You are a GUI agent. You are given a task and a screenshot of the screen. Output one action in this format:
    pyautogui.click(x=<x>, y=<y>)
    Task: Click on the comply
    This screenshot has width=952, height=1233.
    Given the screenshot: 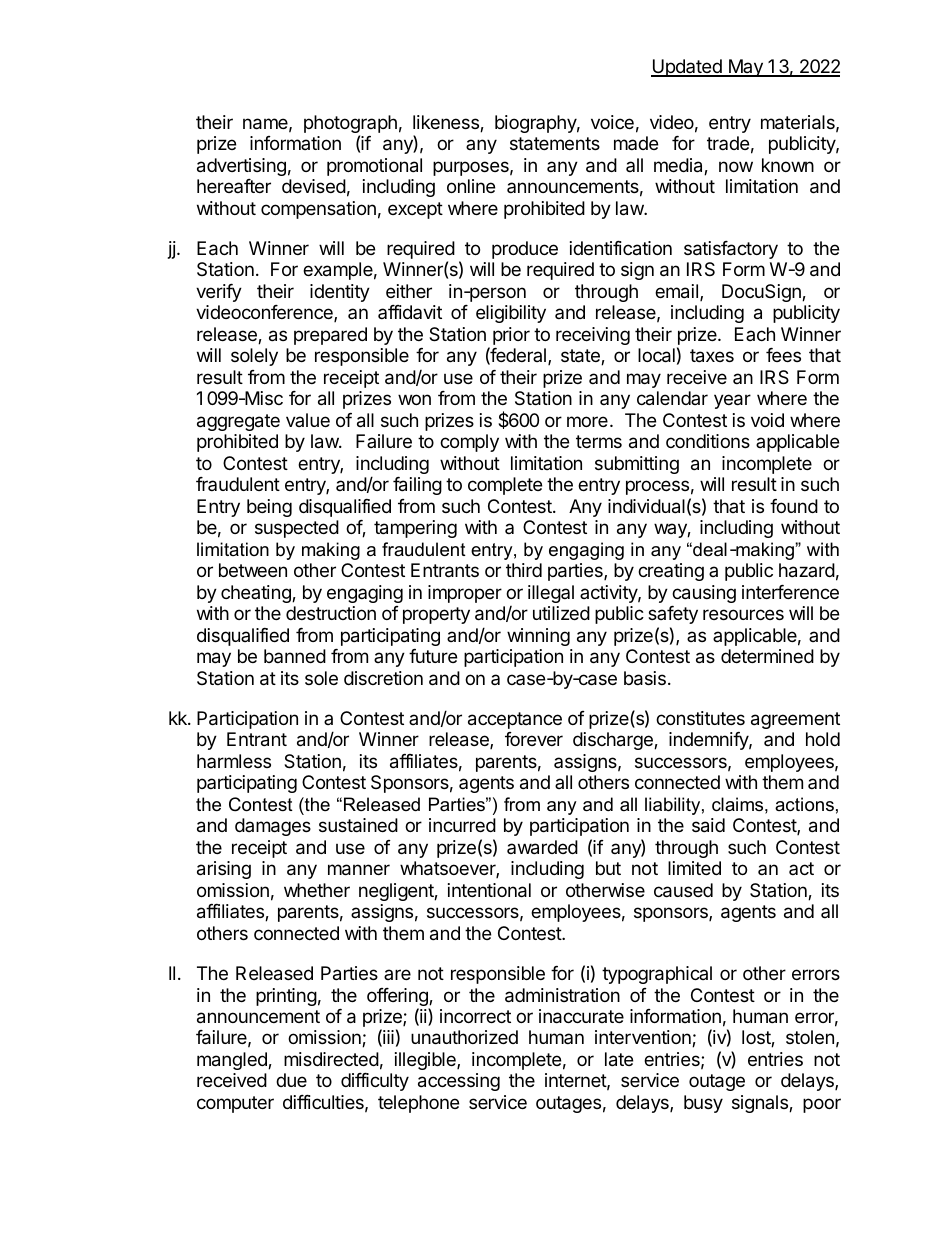 What is the action you would take?
    pyautogui.click(x=469, y=443)
